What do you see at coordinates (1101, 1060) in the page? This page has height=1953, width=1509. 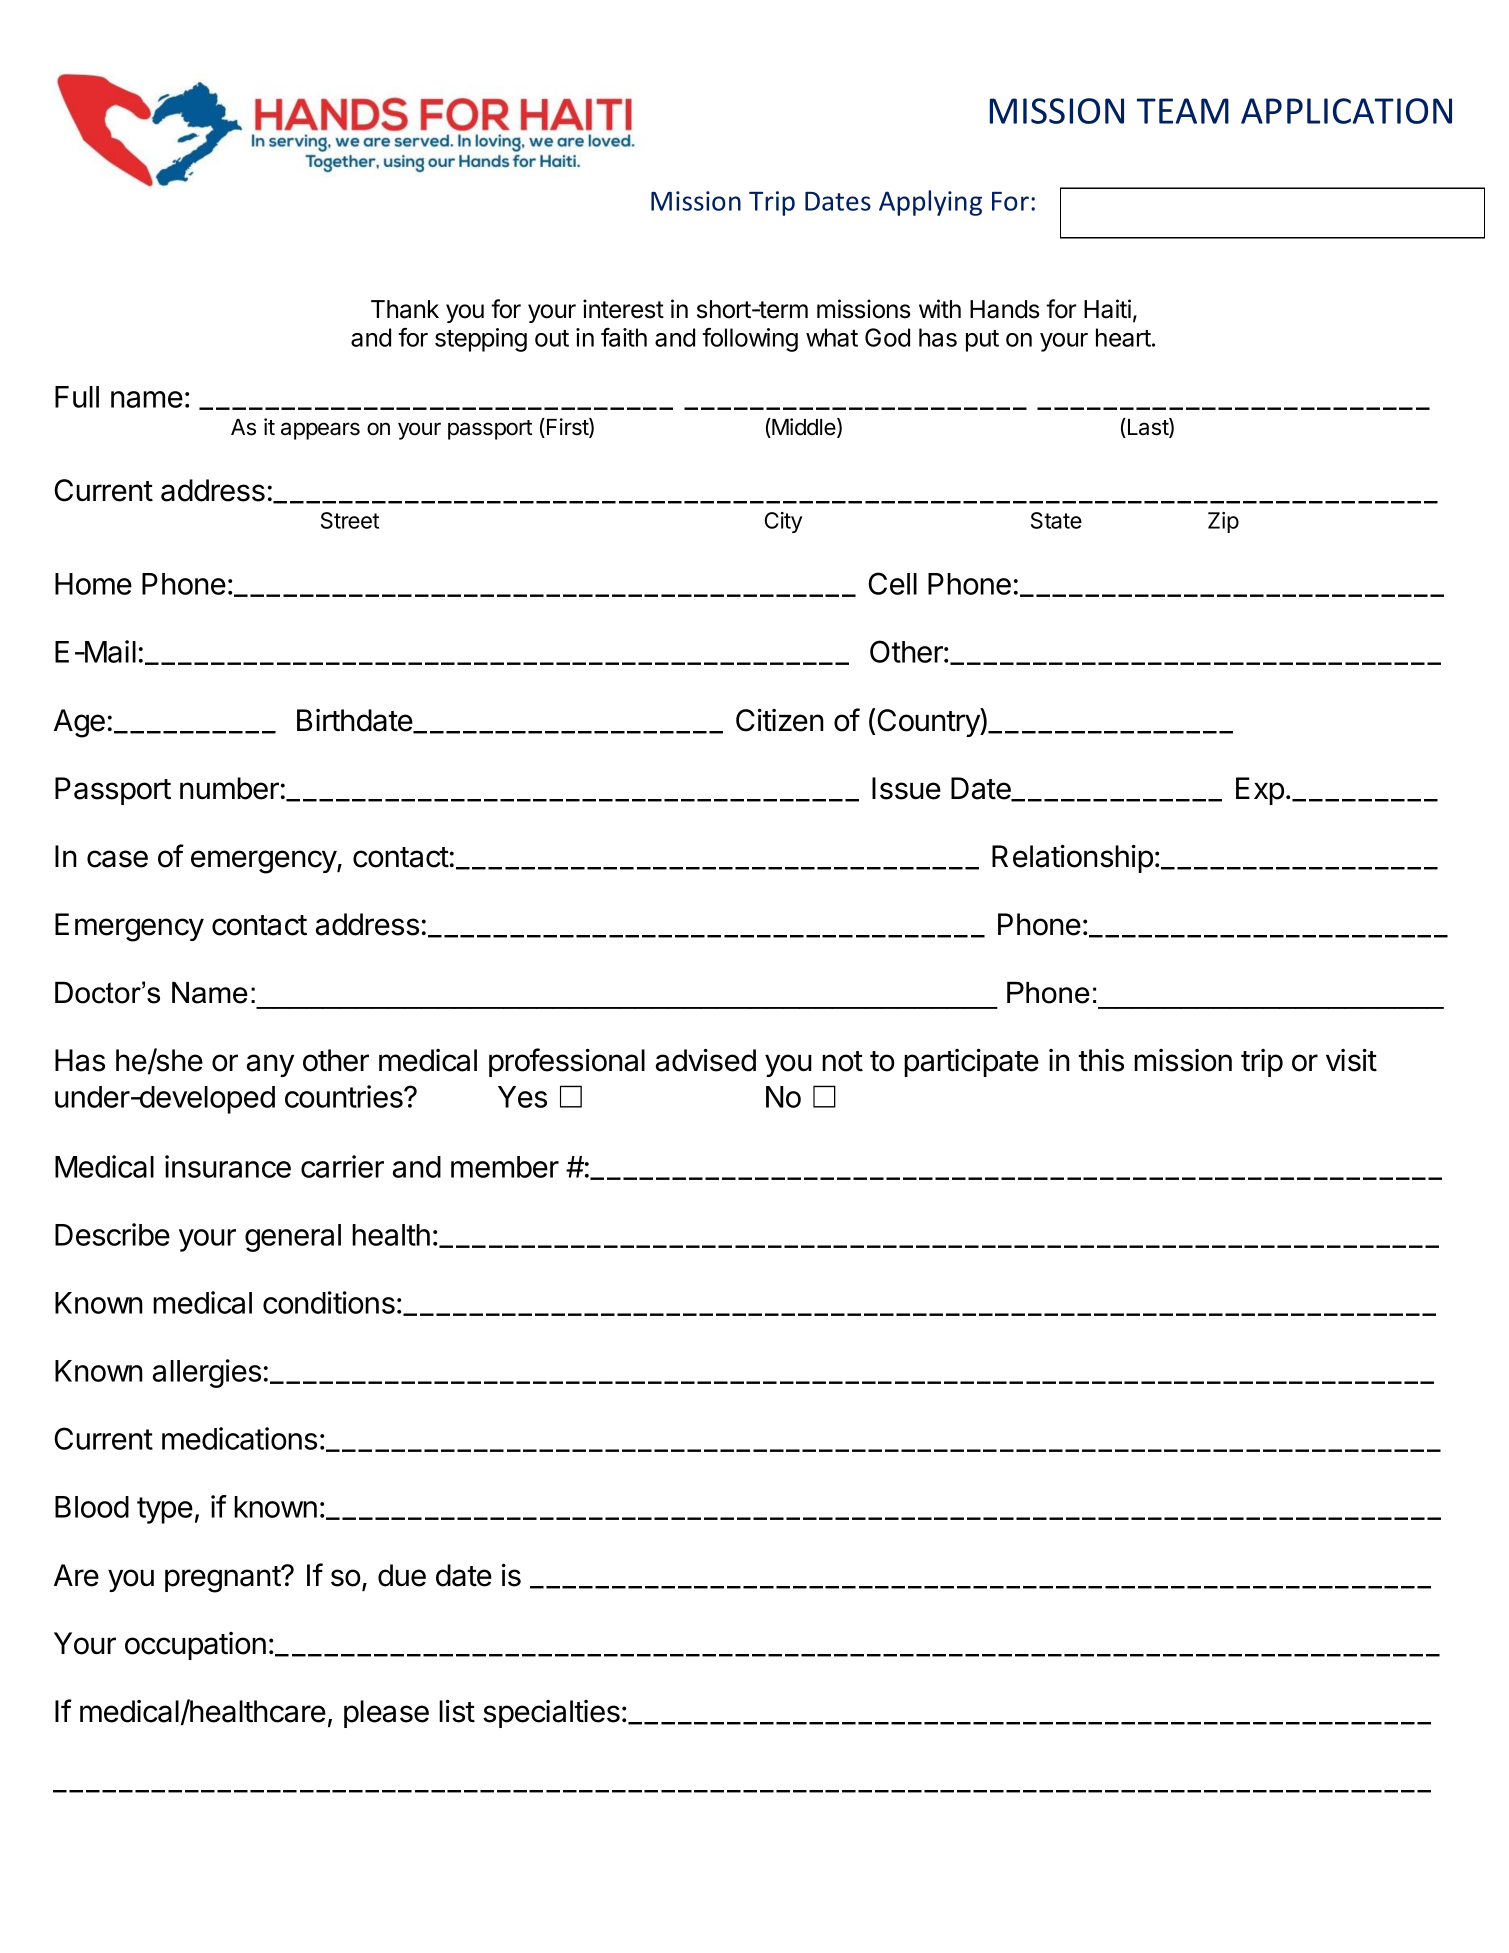 I see `this` at bounding box center [1101, 1060].
